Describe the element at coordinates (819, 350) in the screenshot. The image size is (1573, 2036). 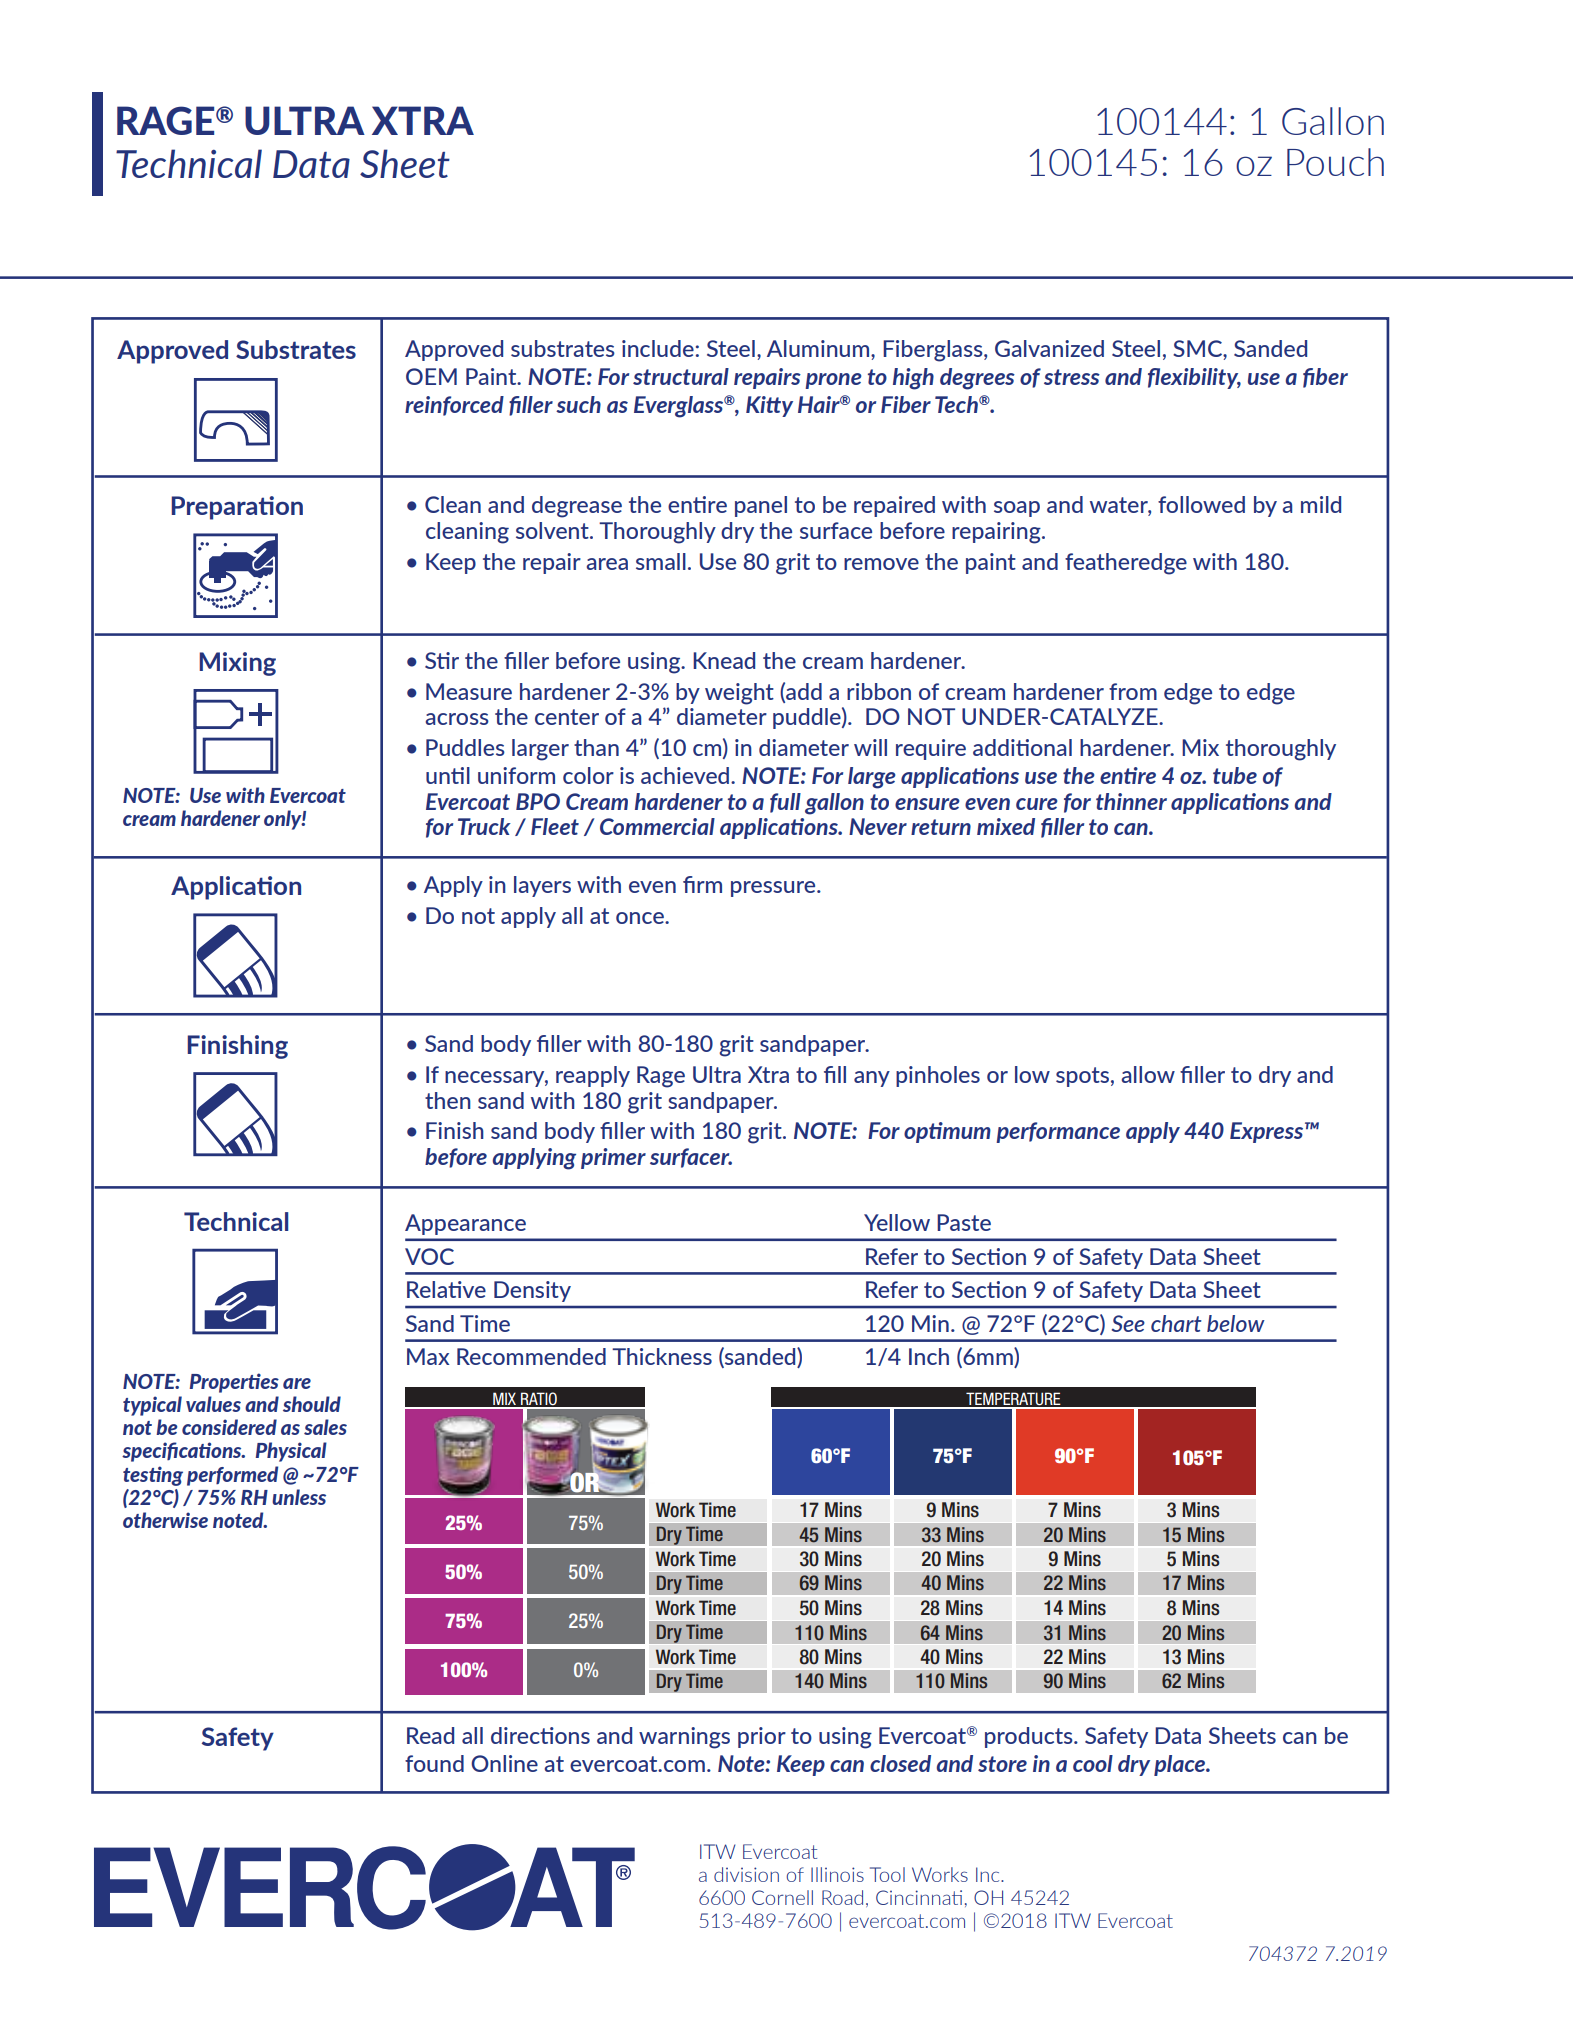
I see `Aluminum` at that location.
